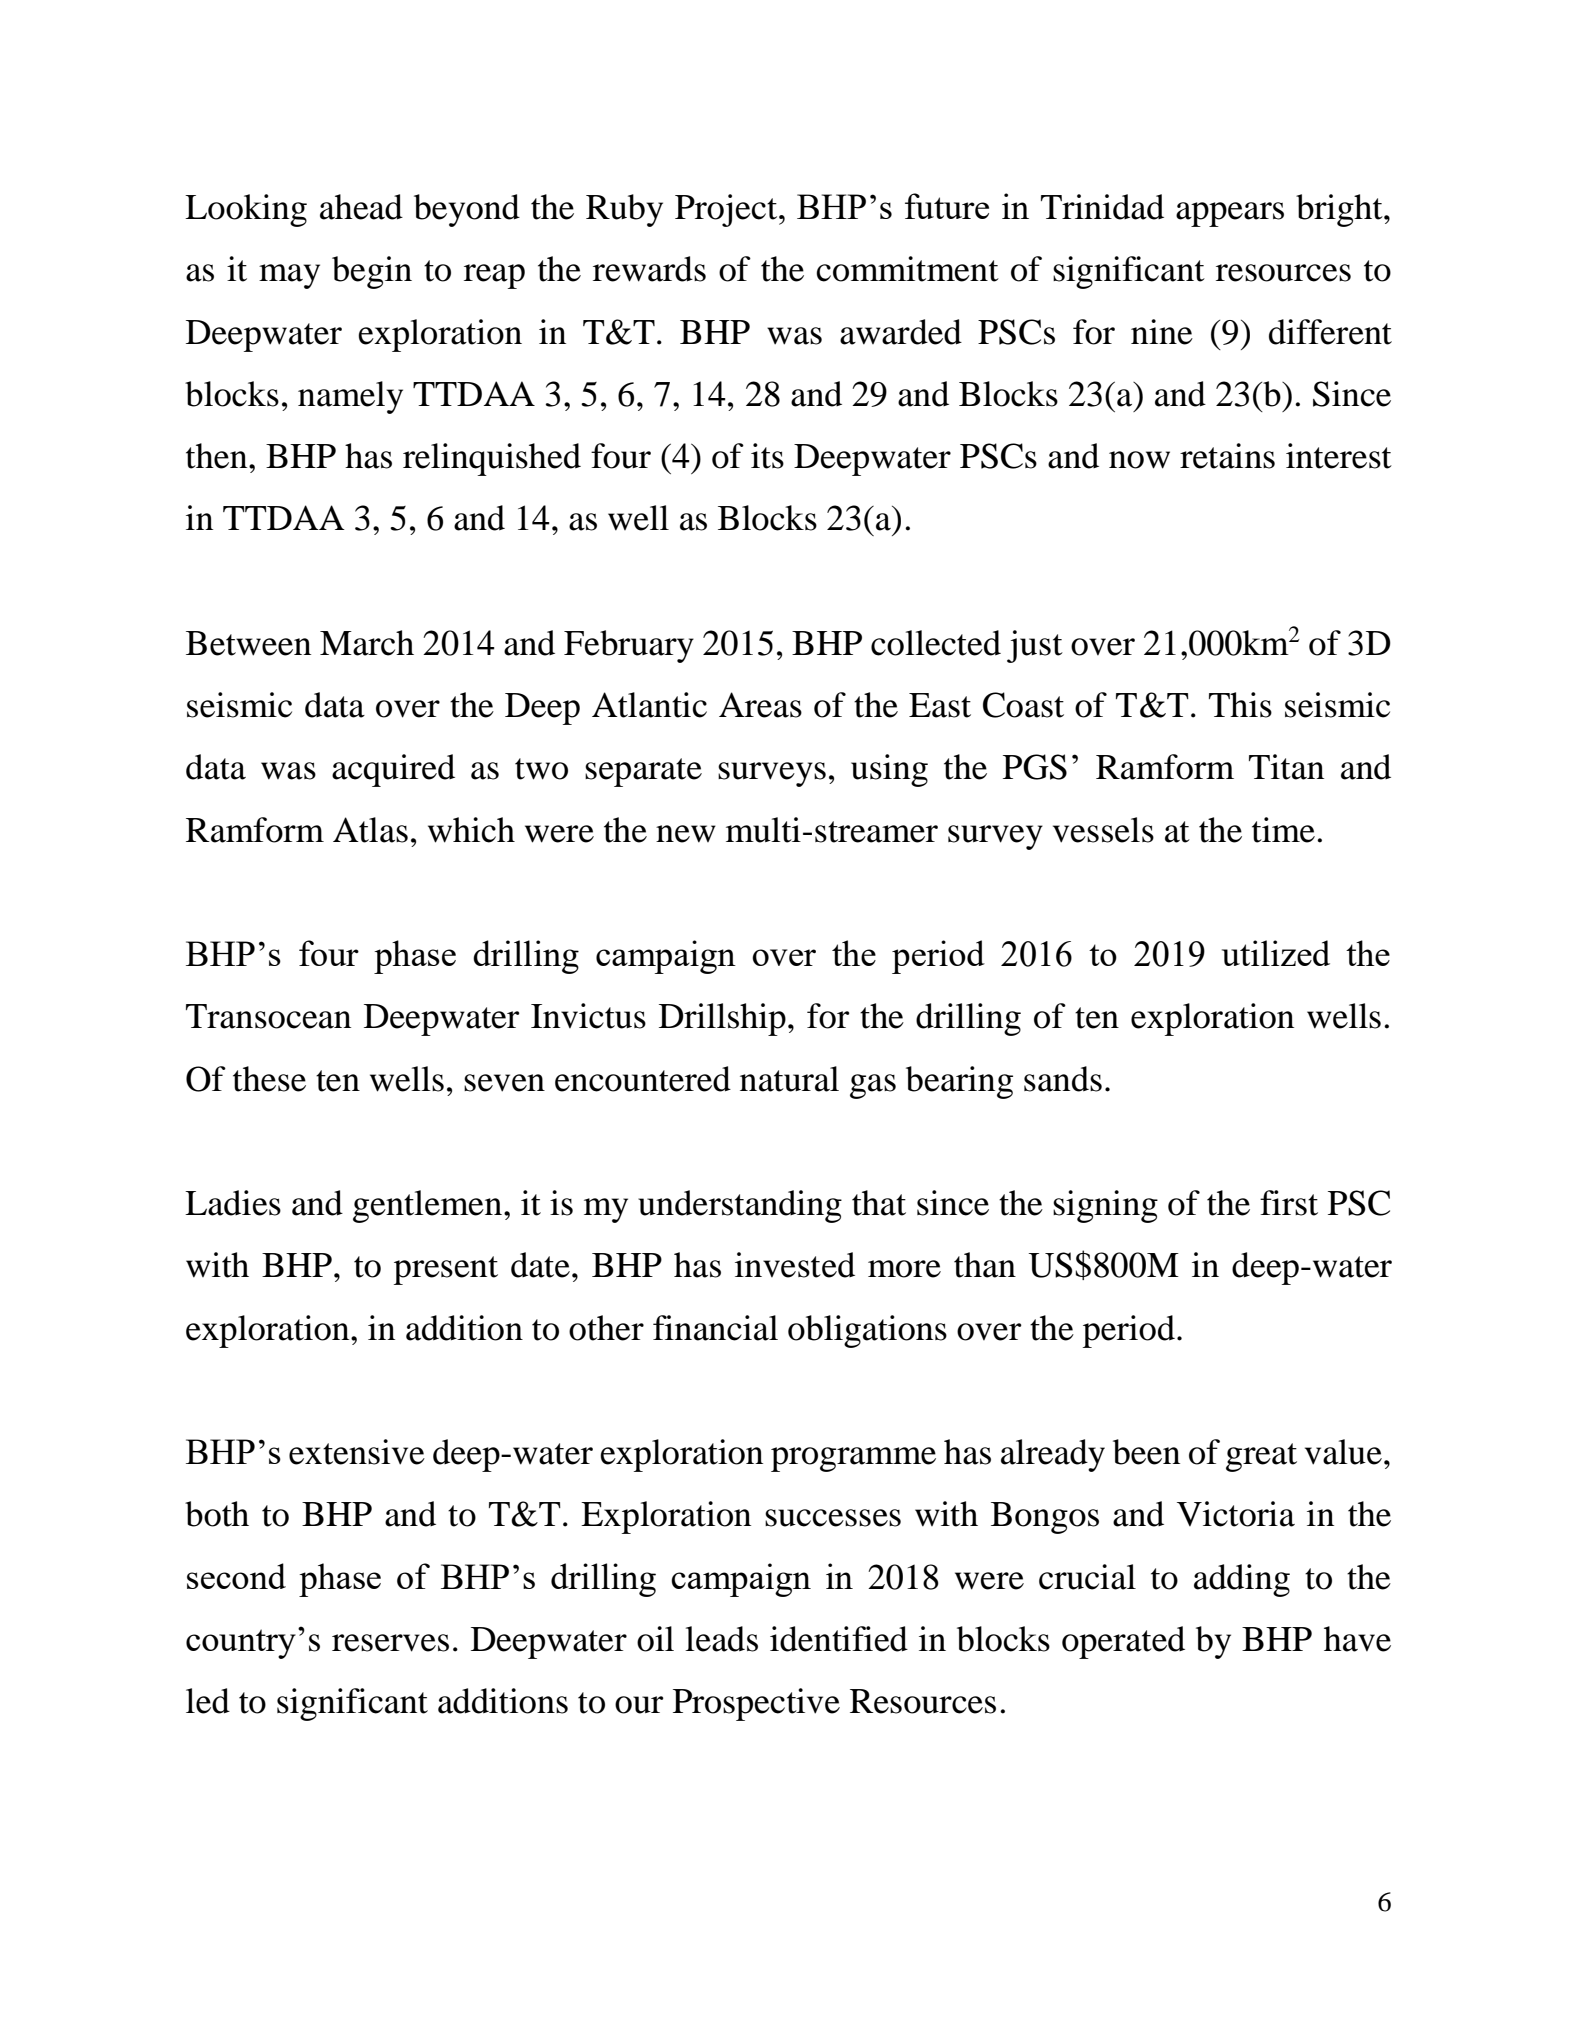  Describe the element at coordinates (390, 1643) in the image. I see `reserves` at that location.
